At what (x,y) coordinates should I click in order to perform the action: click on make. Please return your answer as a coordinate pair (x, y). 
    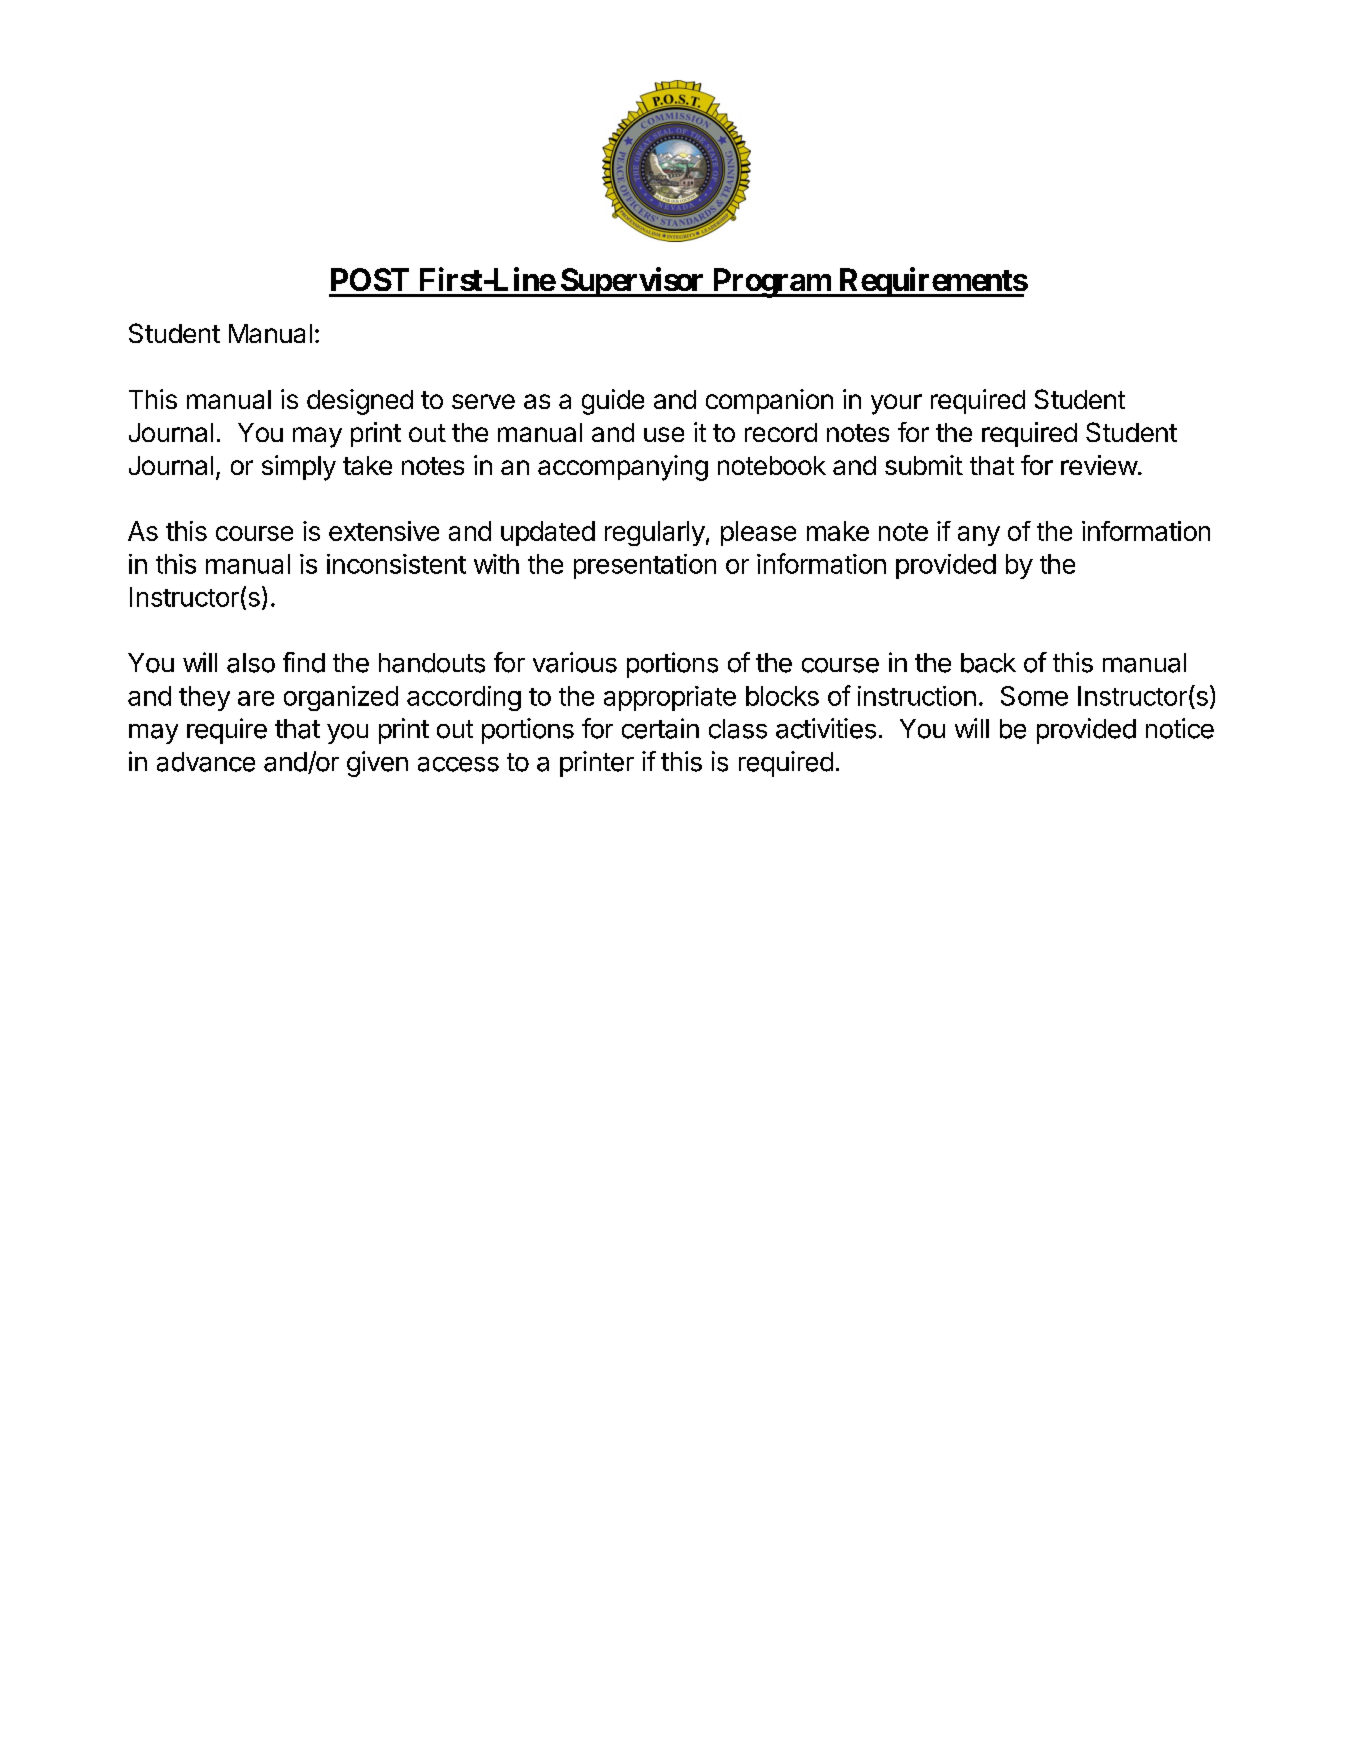
    Looking at the image, I should click on (838, 531).
